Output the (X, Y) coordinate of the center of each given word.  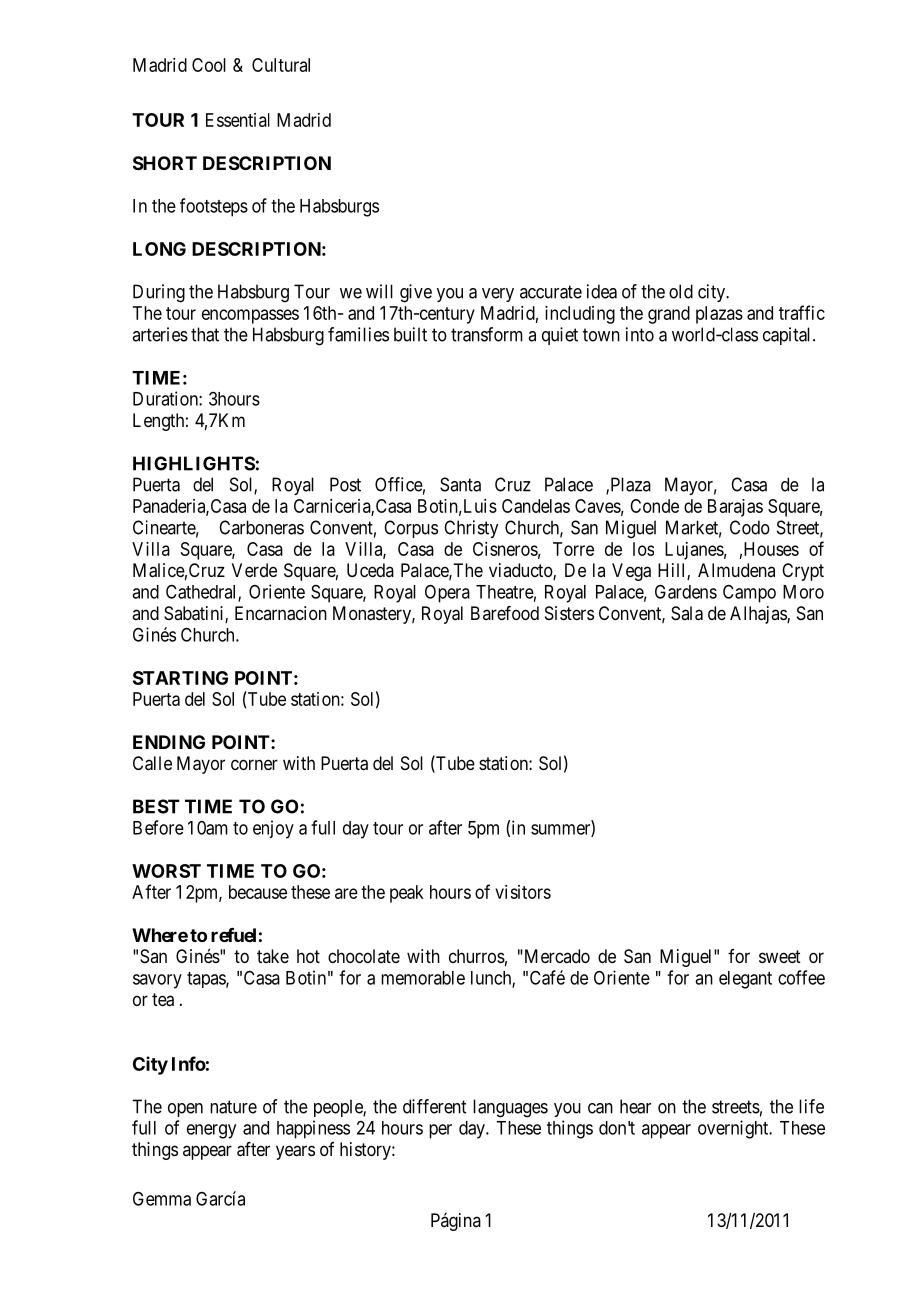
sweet (780, 956)
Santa (460, 484)
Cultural (281, 65)
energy (211, 1131)
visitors (523, 892)
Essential (238, 120)
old (681, 291)
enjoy (273, 829)
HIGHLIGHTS (194, 463)
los (643, 549)
